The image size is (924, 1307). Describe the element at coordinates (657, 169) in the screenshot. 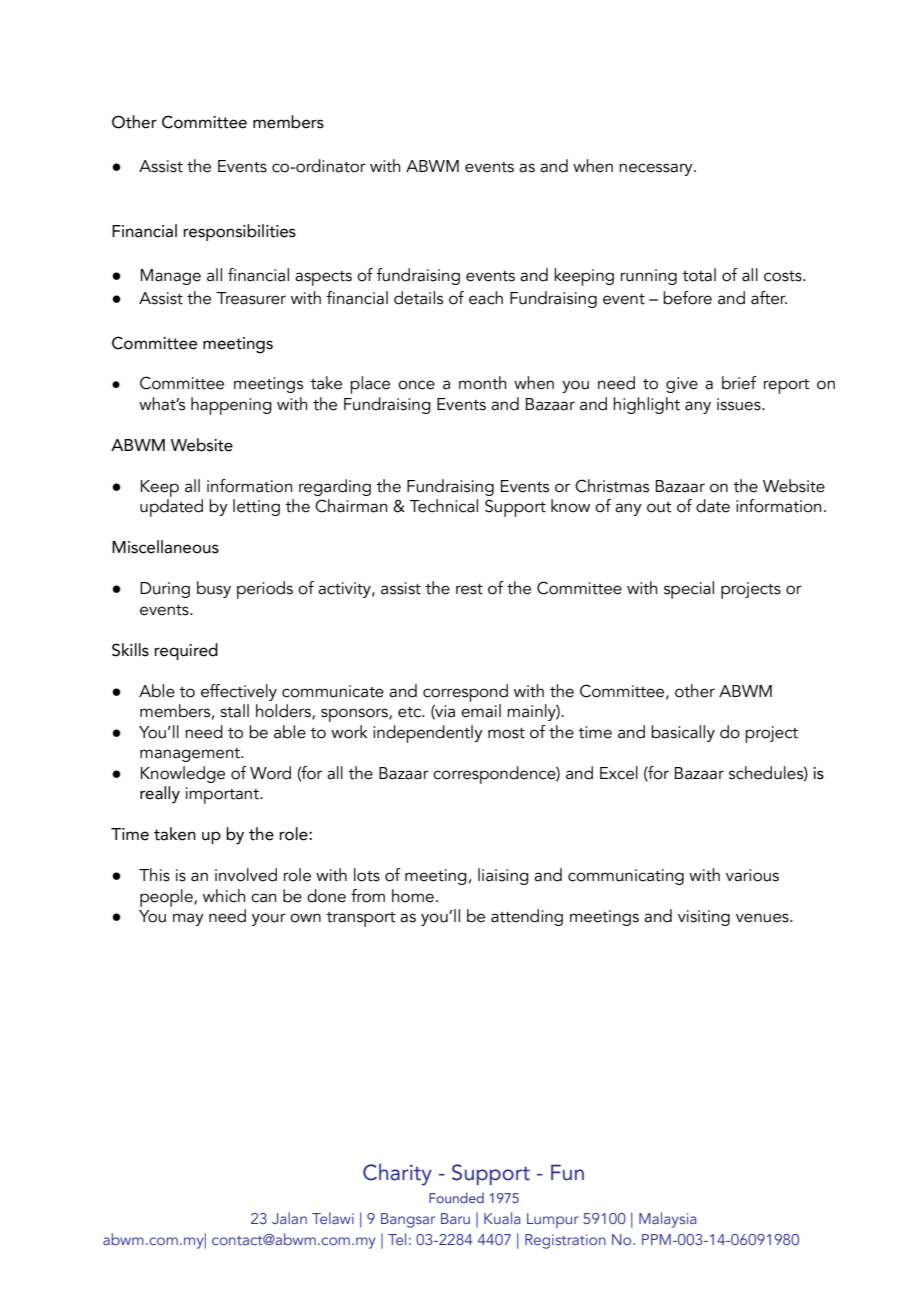

I see `necessary` at that location.
